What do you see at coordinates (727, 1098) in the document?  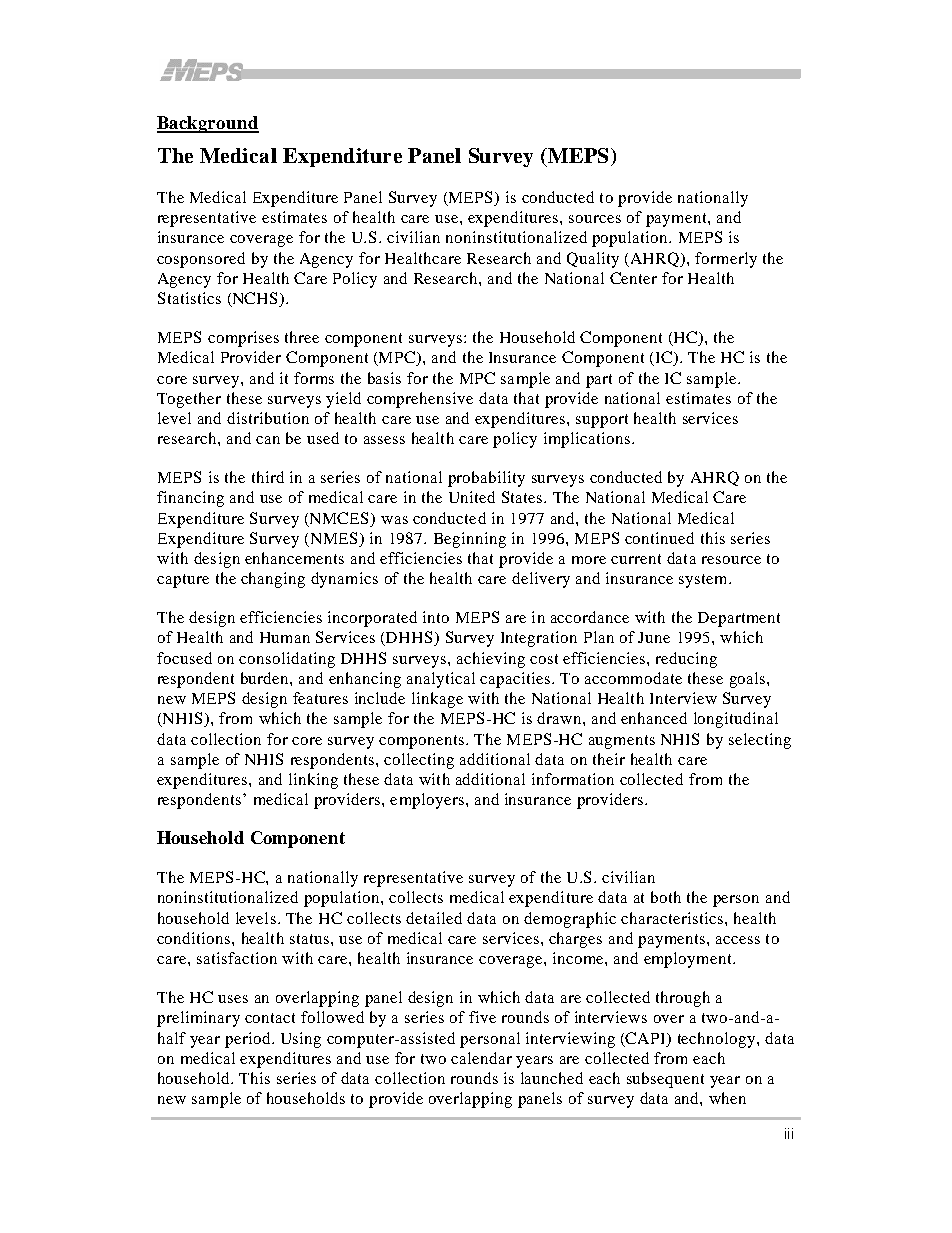 I see `when` at bounding box center [727, 1098].
